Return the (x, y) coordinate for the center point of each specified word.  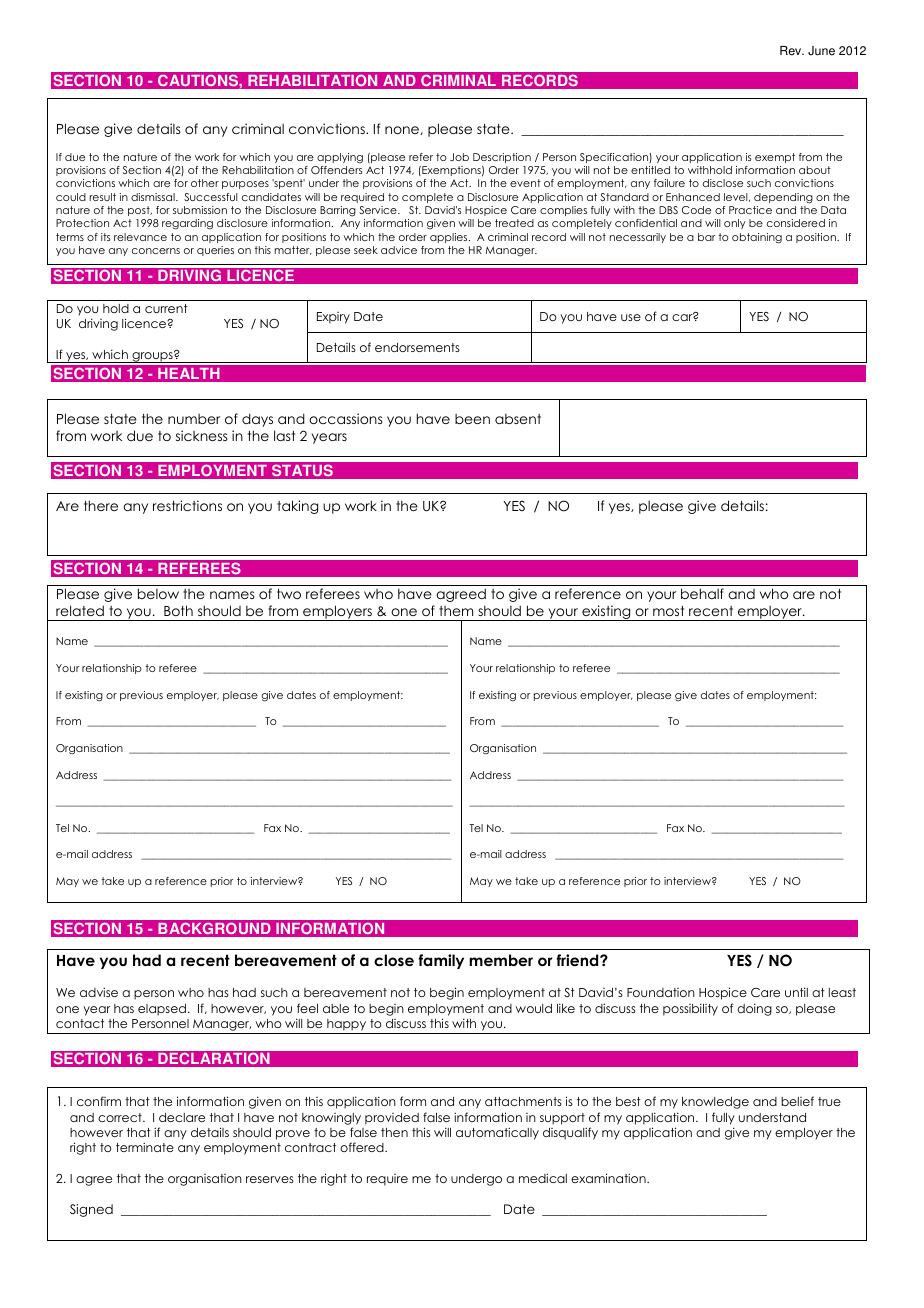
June (821, 51)
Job (459, 157)
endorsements (417, 347)
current (166, 308)
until (796, 992)
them (456, 611)
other (205, 183)
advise (99, 992)
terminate (145, 1147)
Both (178, 610)
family (441, 961)
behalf (702, 593)
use (631, 317)
